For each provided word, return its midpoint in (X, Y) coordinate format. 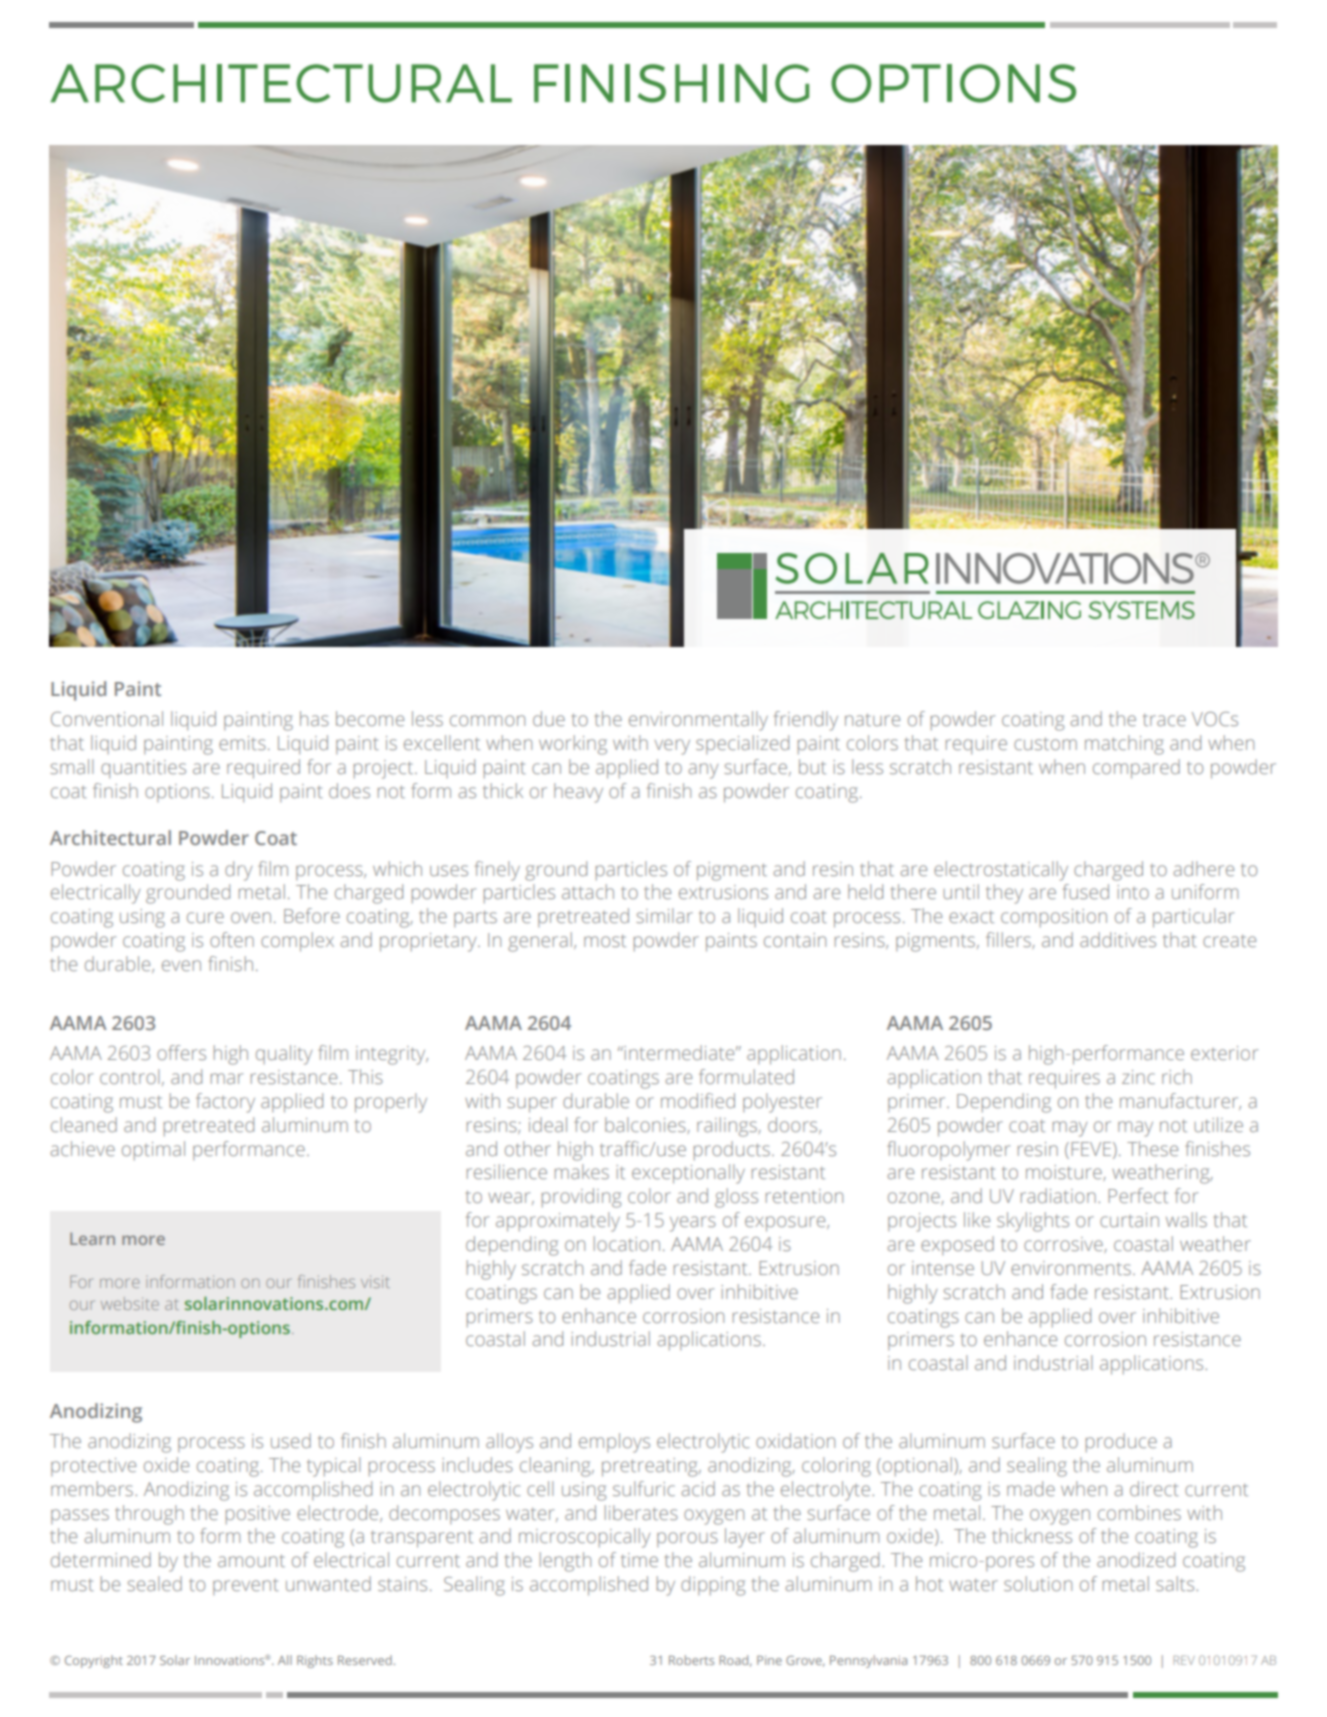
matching (1124, 745)
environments (1071, 1268)
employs (614, 1443)
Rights (315, 1661)
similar (664, 915)
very (672, 747)
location (627, 1243)
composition (1054, 918)
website (130, 1303)
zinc (1138, 1077)
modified (698, 1100)
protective (93, 1467)
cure (205, 917)
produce (1121, 1443)
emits (242, 743)
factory (225, 1103)
